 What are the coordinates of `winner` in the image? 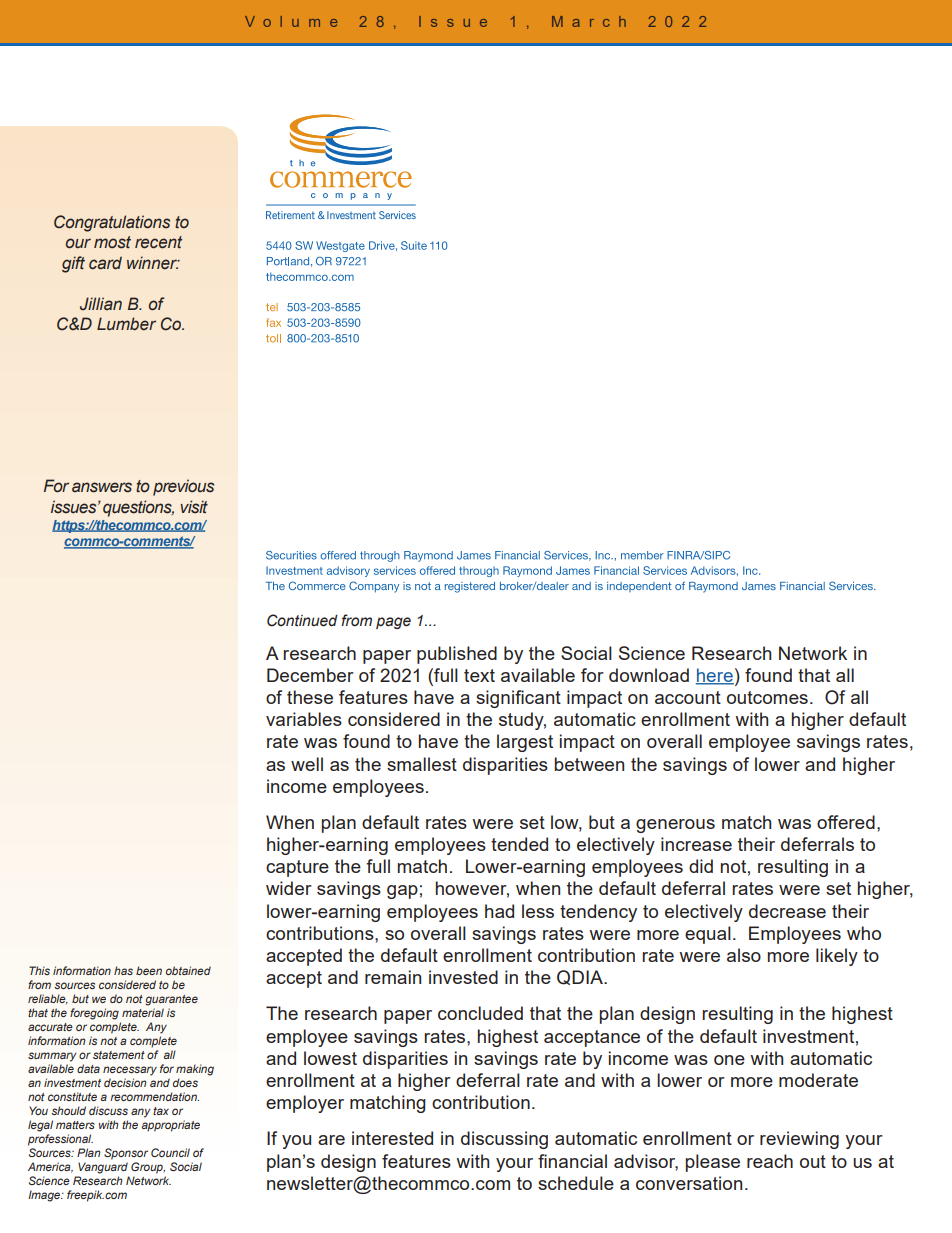 It's located at (153, 263).
